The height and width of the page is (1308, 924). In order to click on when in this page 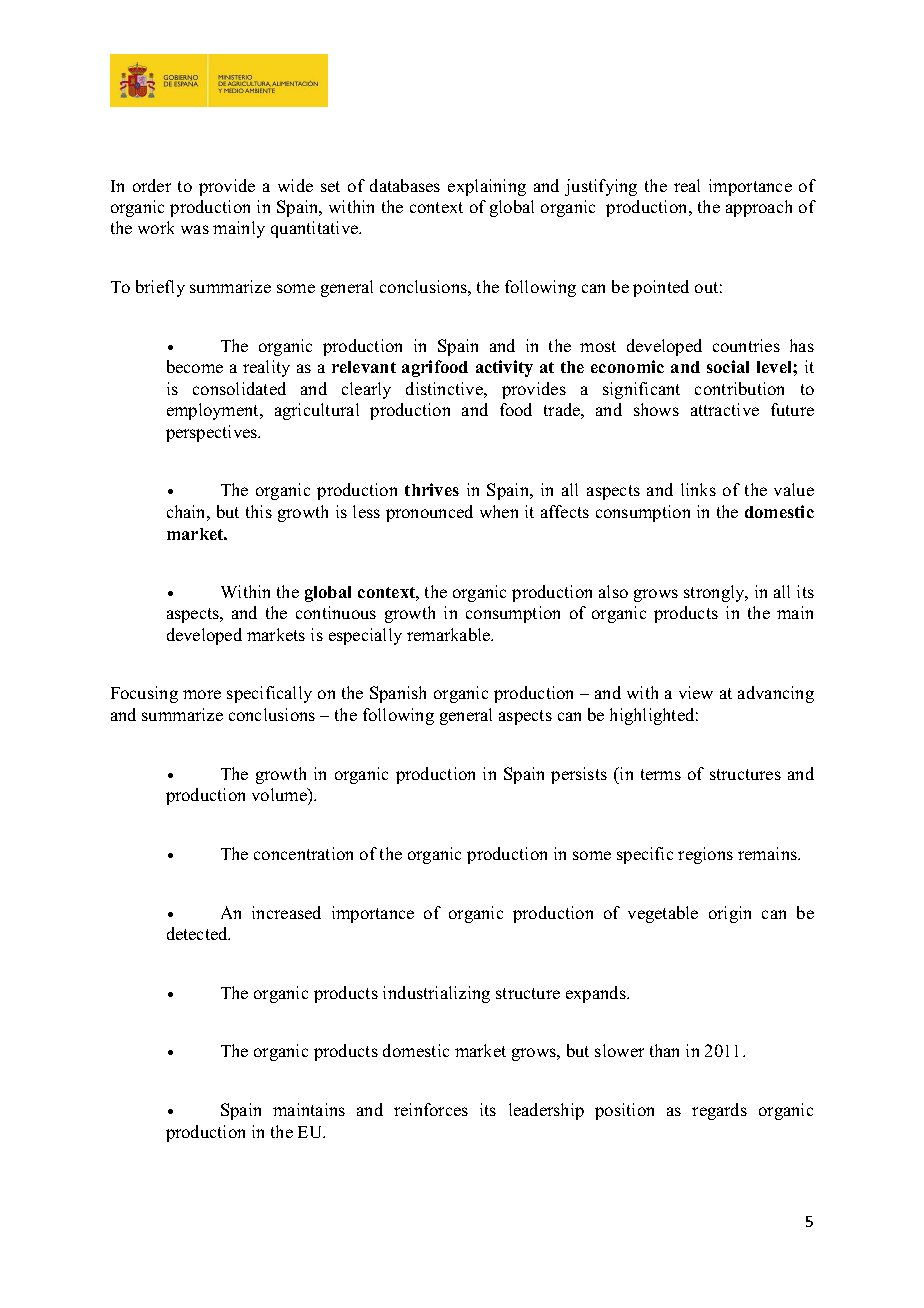, I will do `click(499, 511)`.
